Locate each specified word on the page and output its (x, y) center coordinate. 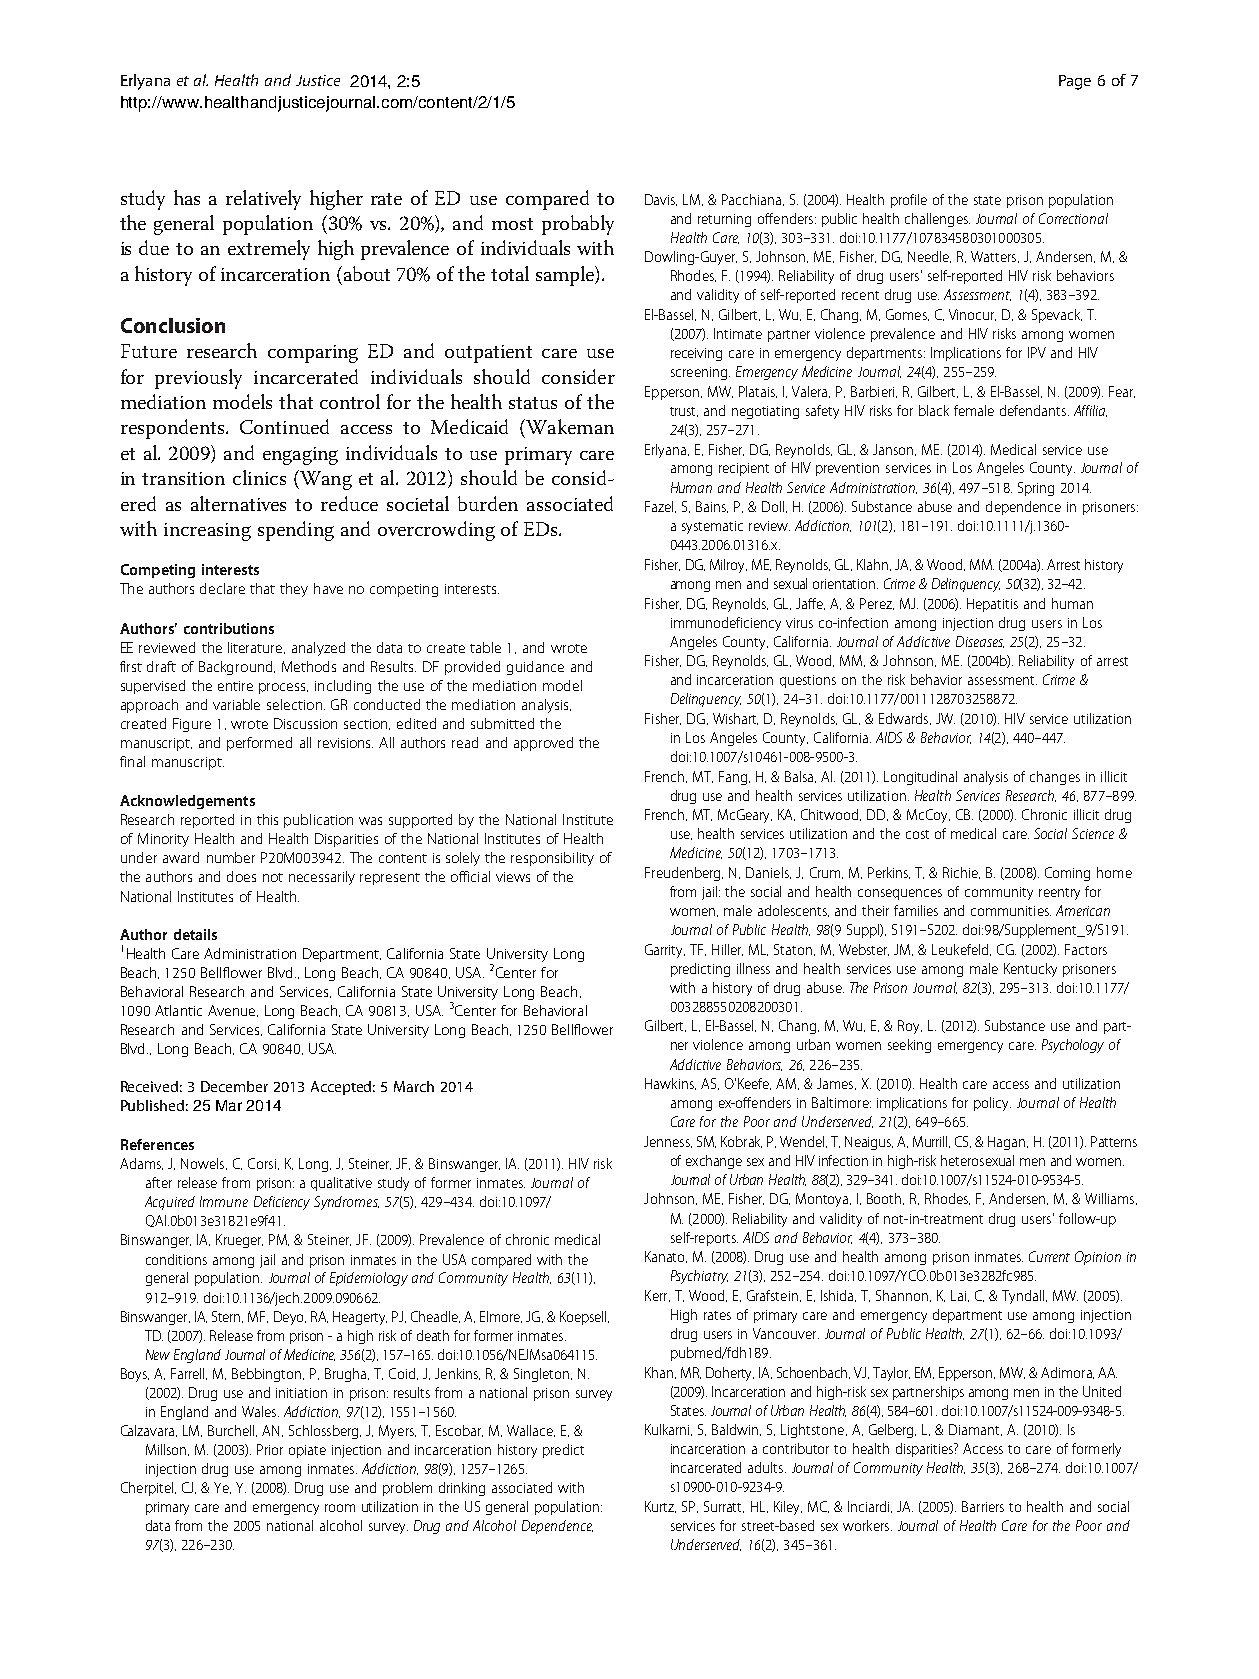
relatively (263, 200)
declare (222, 588)
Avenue (233, 1011)
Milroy (728, 566)
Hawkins (670, 1084)
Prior (270, 1449)
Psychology (1073, 1046)
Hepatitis (992, 605)
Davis (661, 200)
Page (1075, 82)
